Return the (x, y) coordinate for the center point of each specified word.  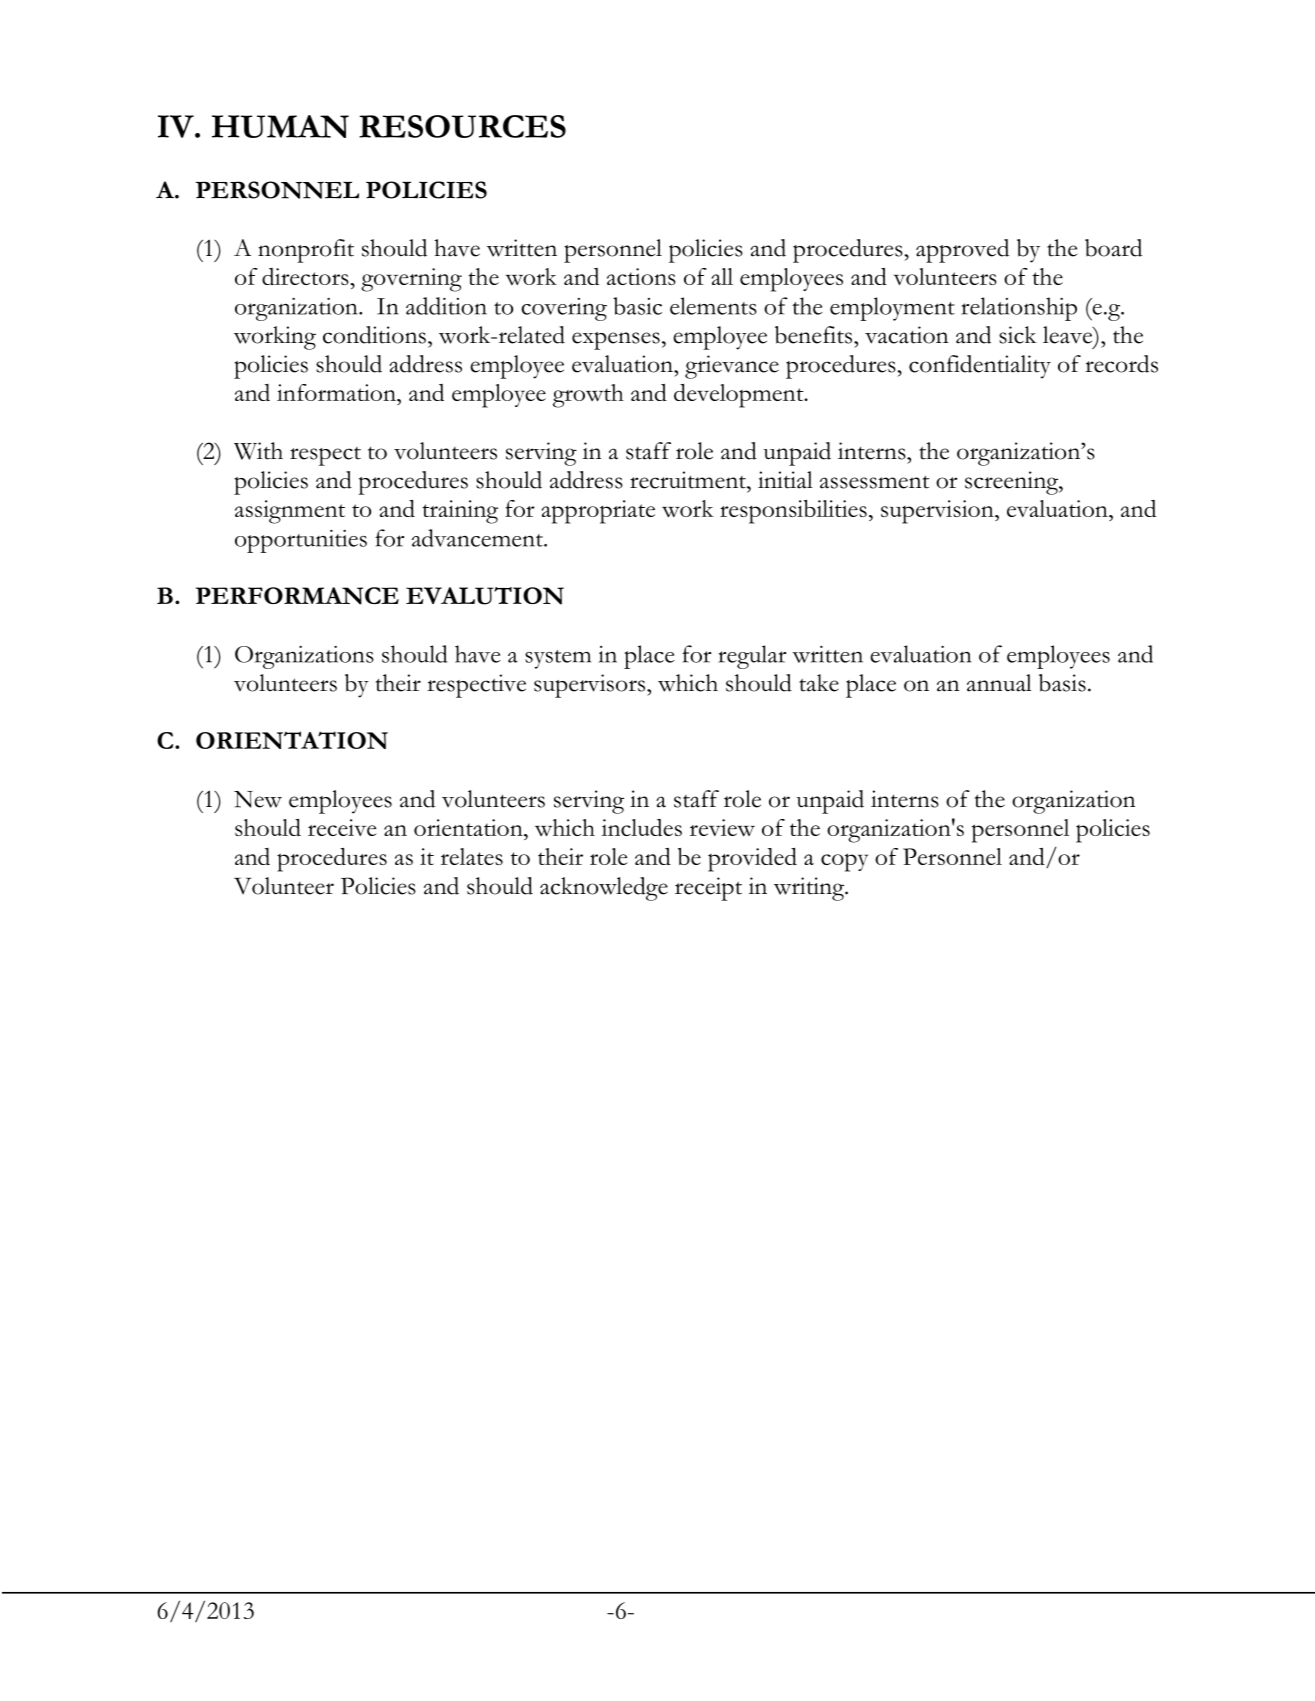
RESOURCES (462, 126)
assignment (290, 512)
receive (342, 827)
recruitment (689, 480)
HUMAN (280, 126)
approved (962, 251)
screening (1013, 483)
